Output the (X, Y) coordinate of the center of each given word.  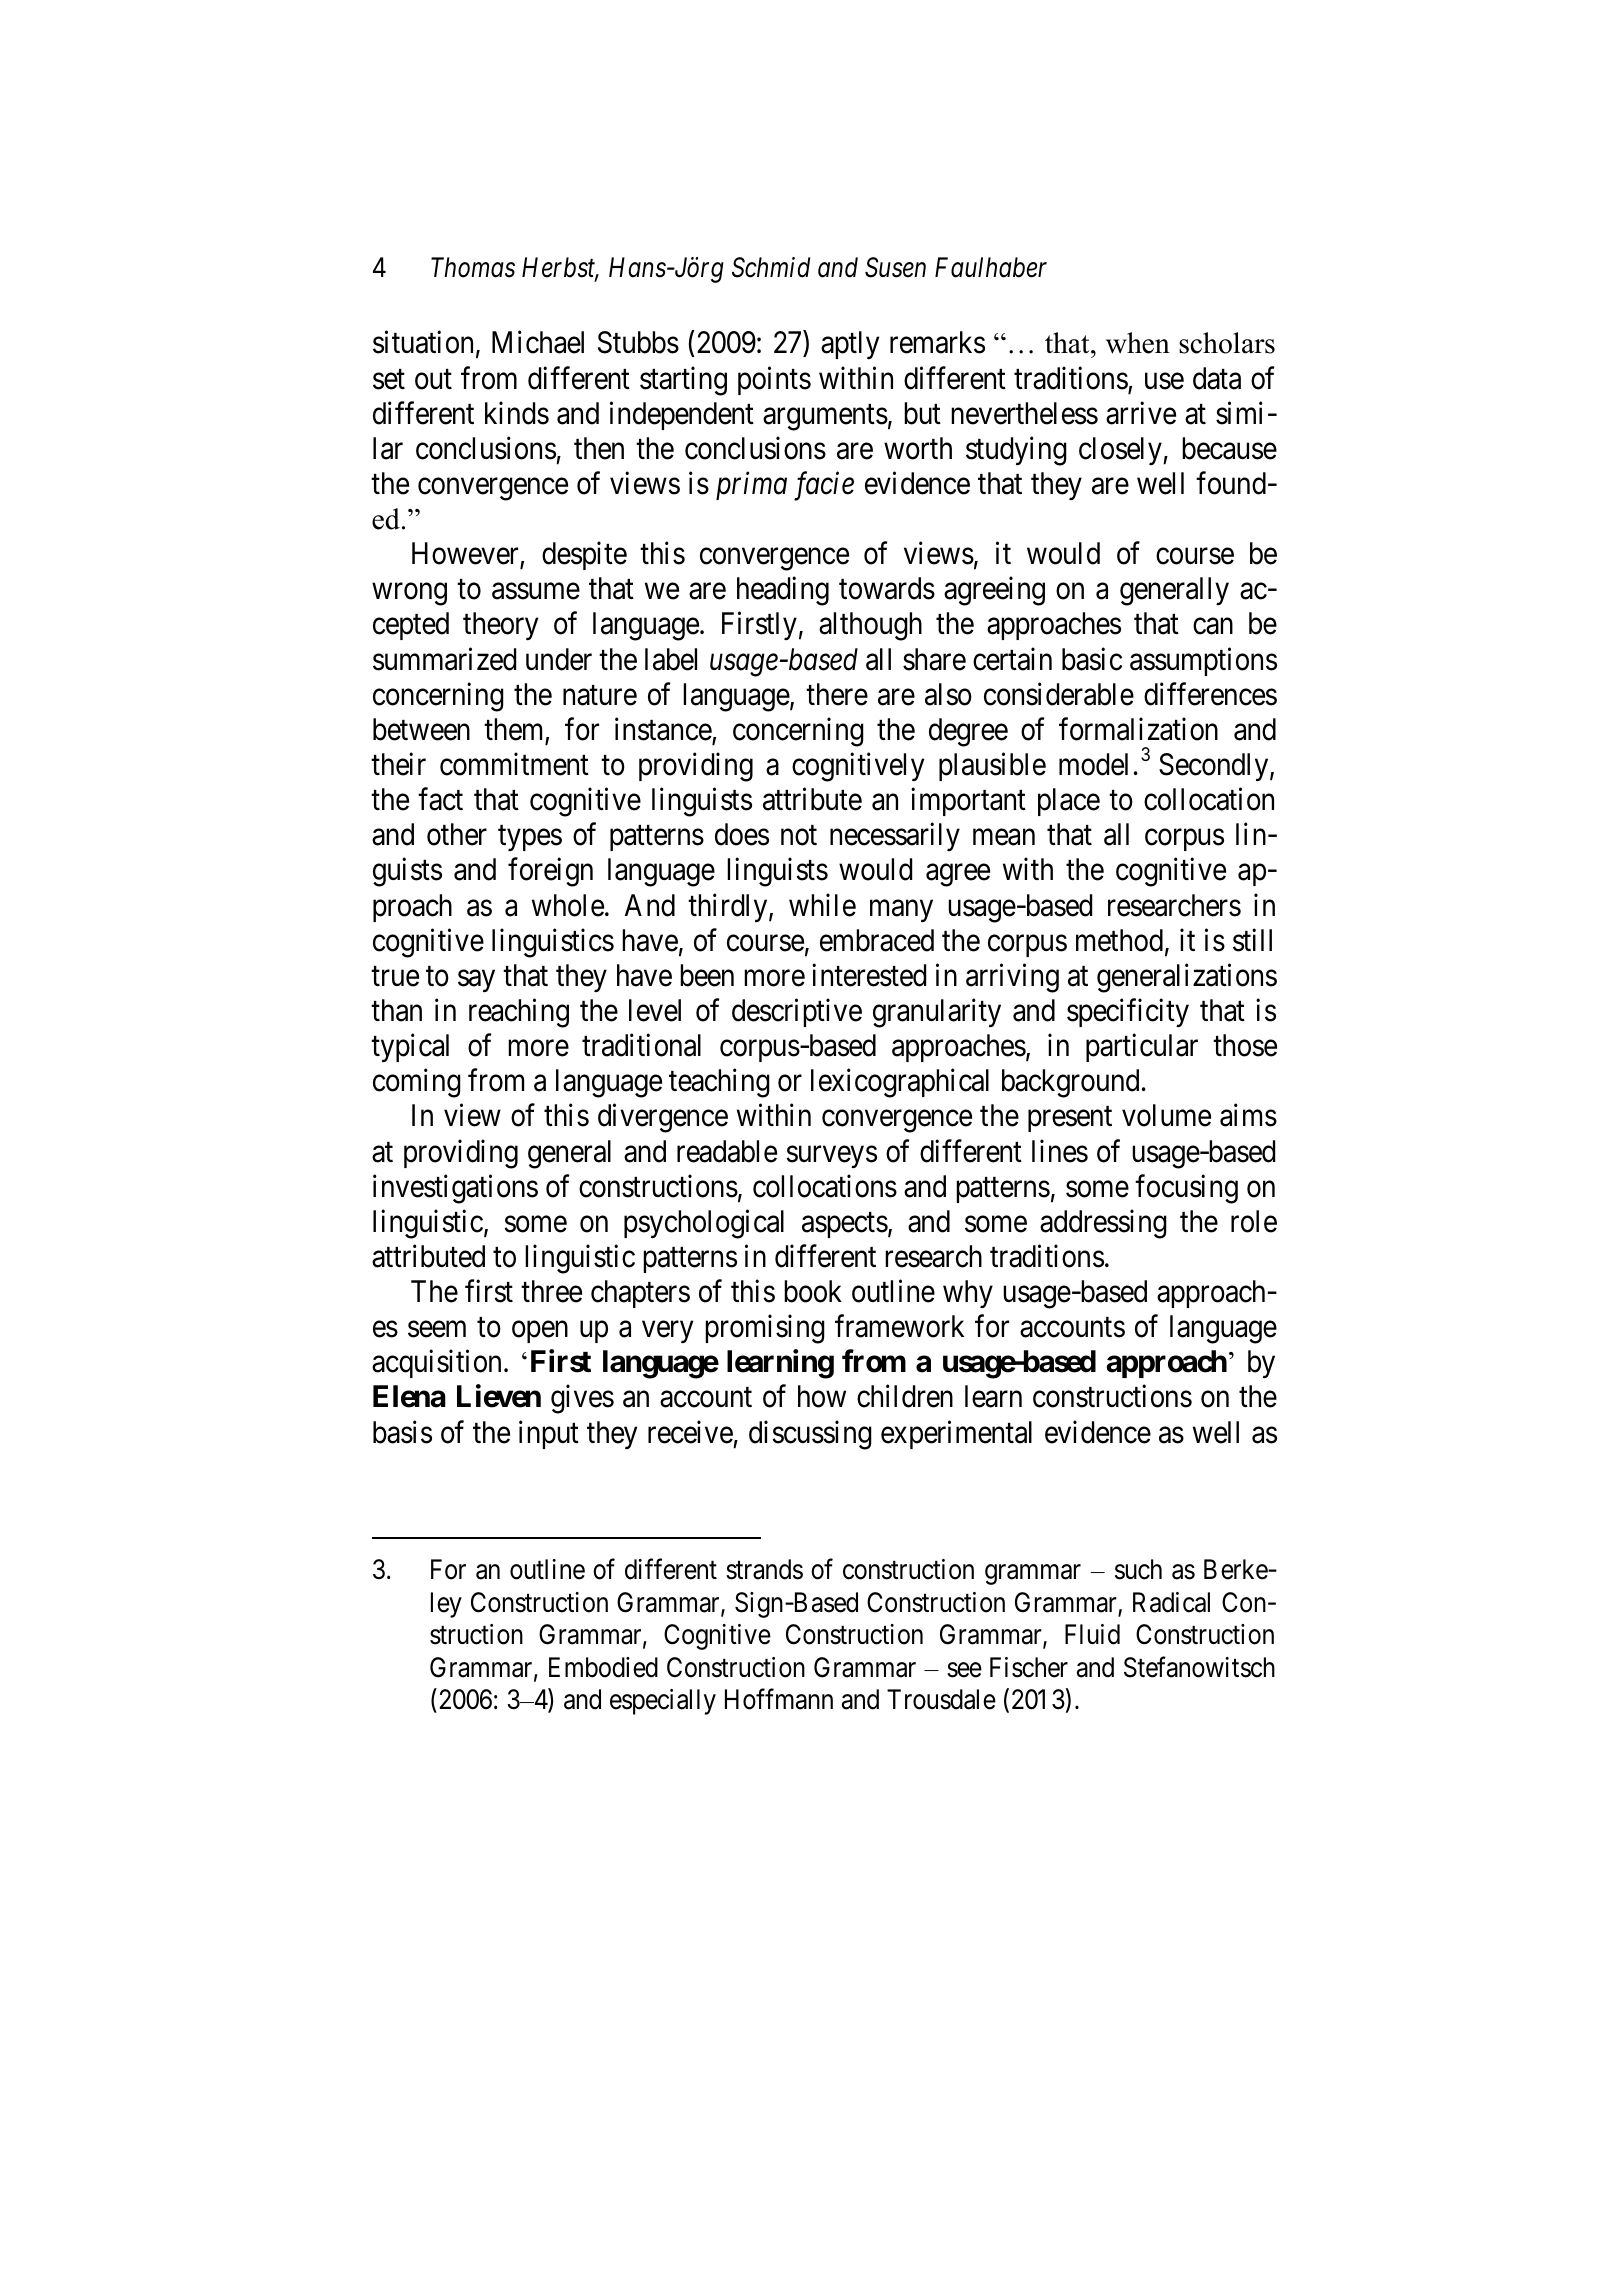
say (476, 981)
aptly (850, 345)
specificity (1128, 1013)
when (1138, 343)
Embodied (603, 1667)
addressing (1103, 1224)
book (813, 1291)
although (870, 626)
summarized (444, 659)
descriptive (797, 1013)
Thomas (473, 267)
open (540, 1332)
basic (1092, 659)
